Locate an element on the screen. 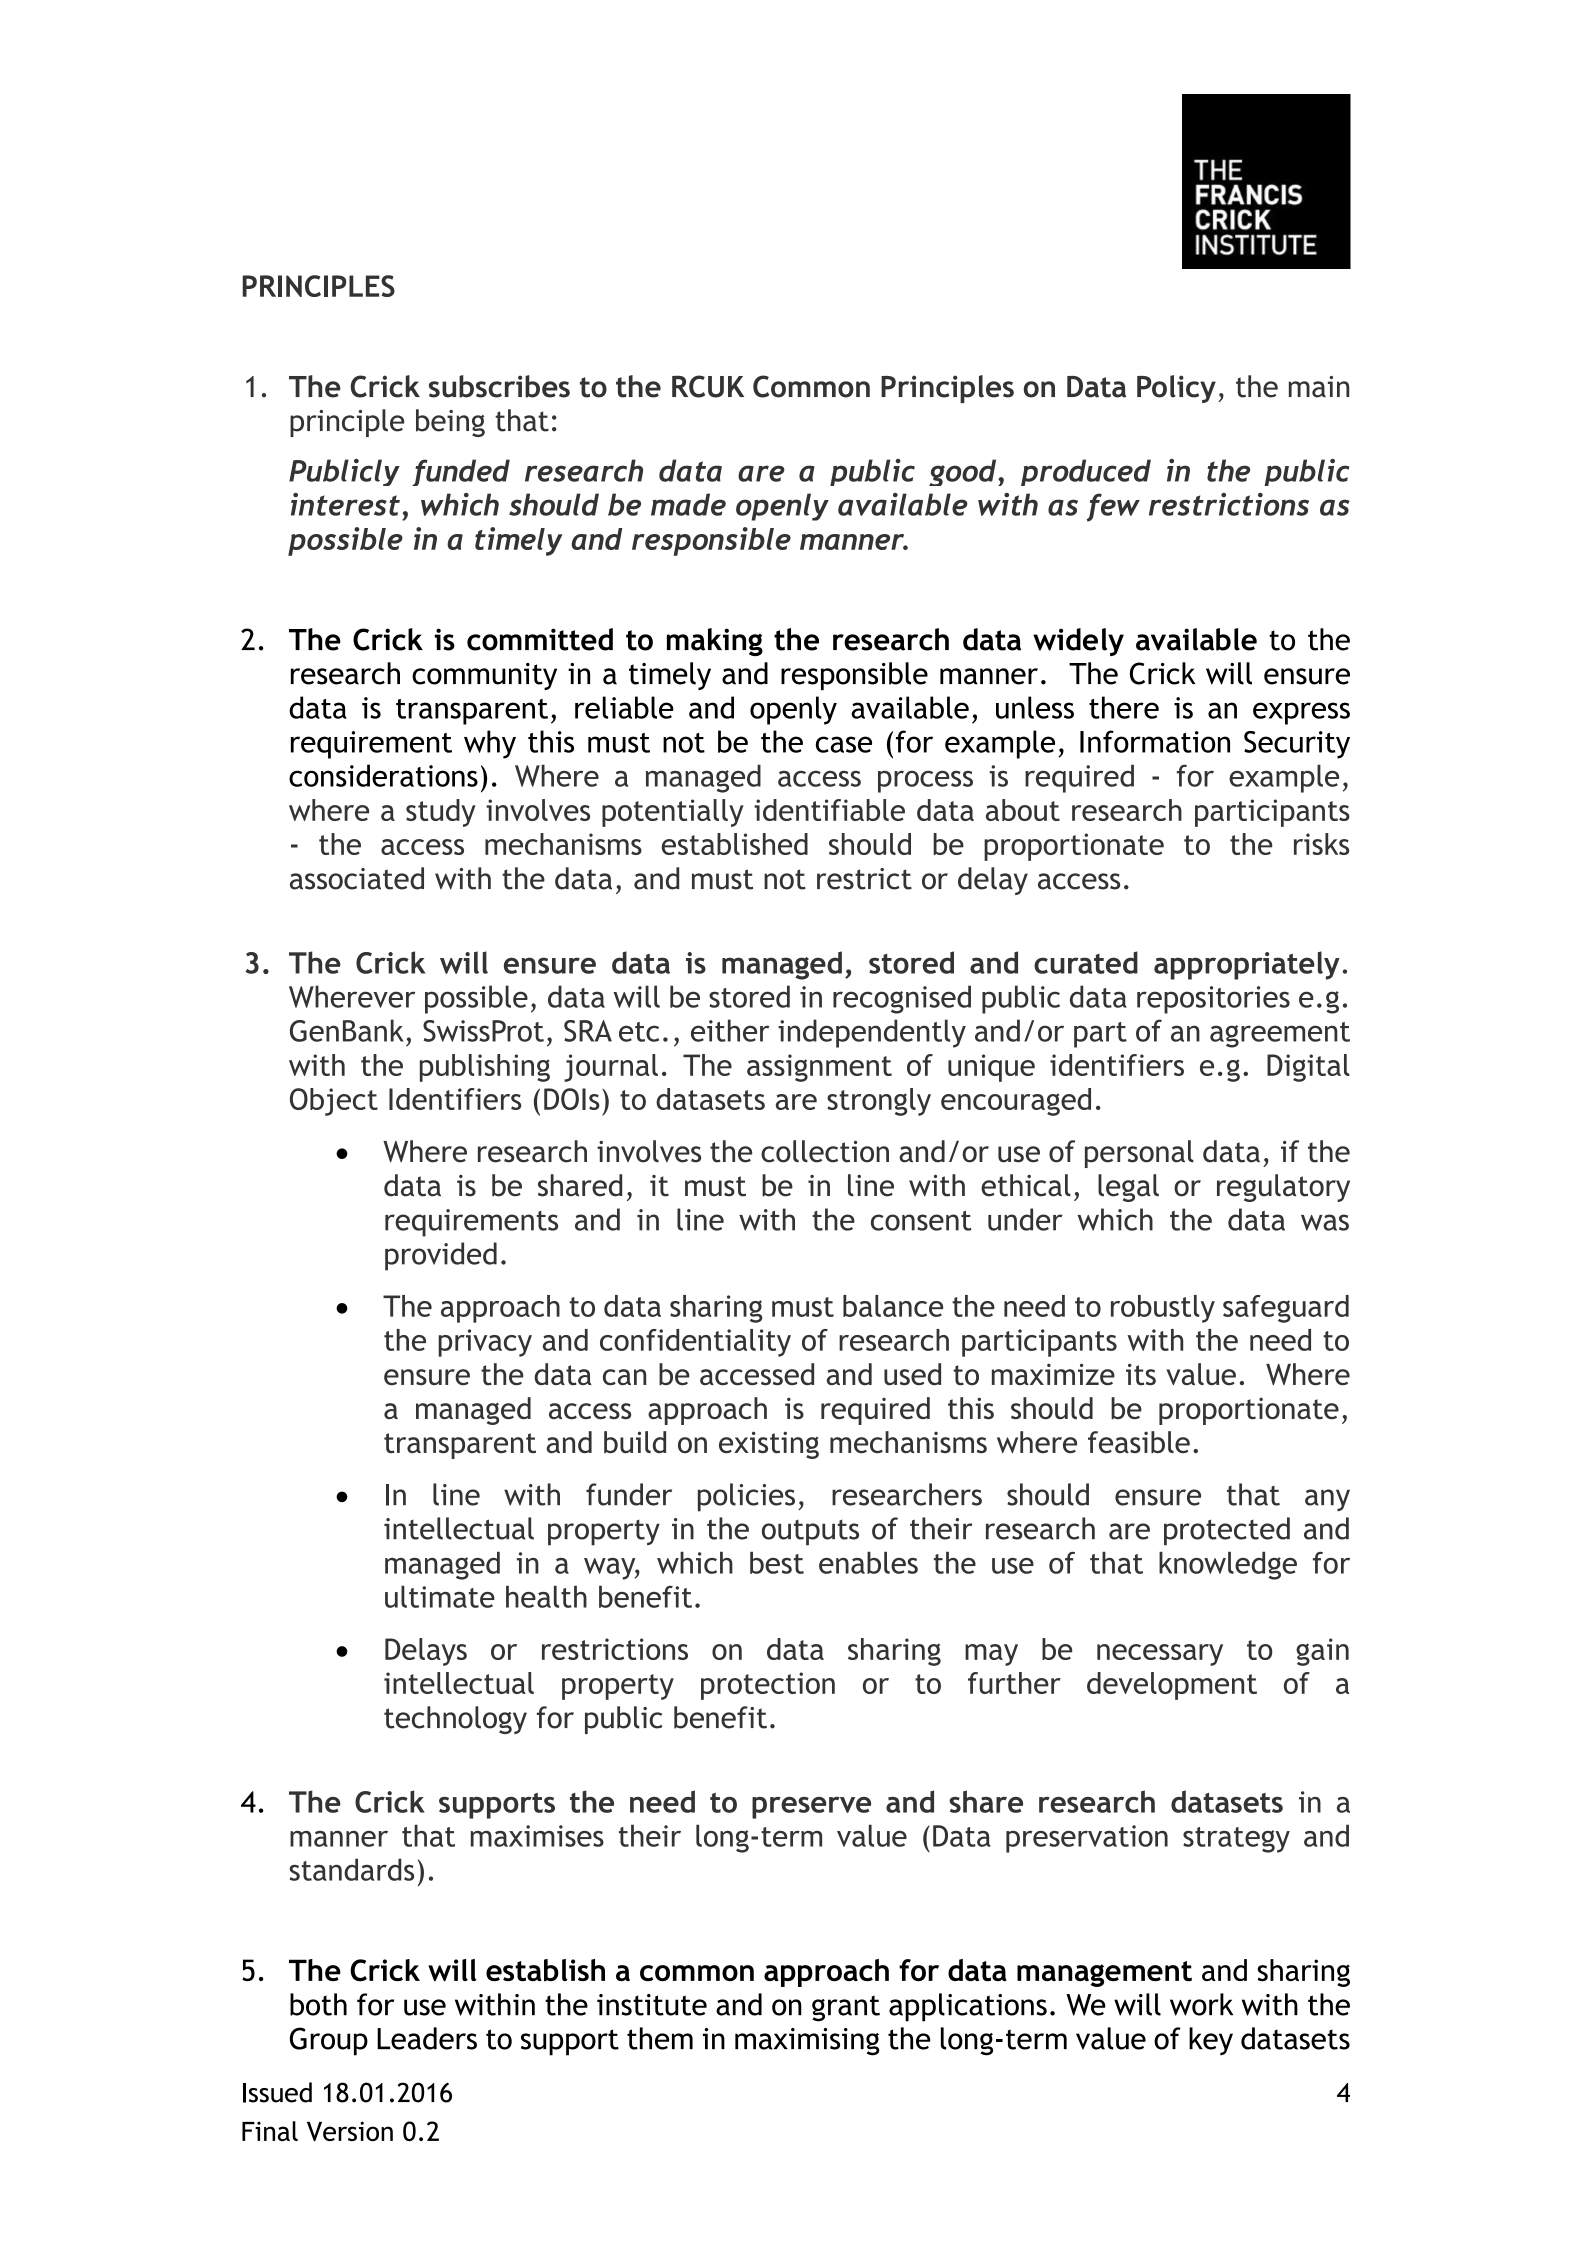 The width and height of the screenshot is (1591, 2250). publishing is located at coordinates (485, 1068).
